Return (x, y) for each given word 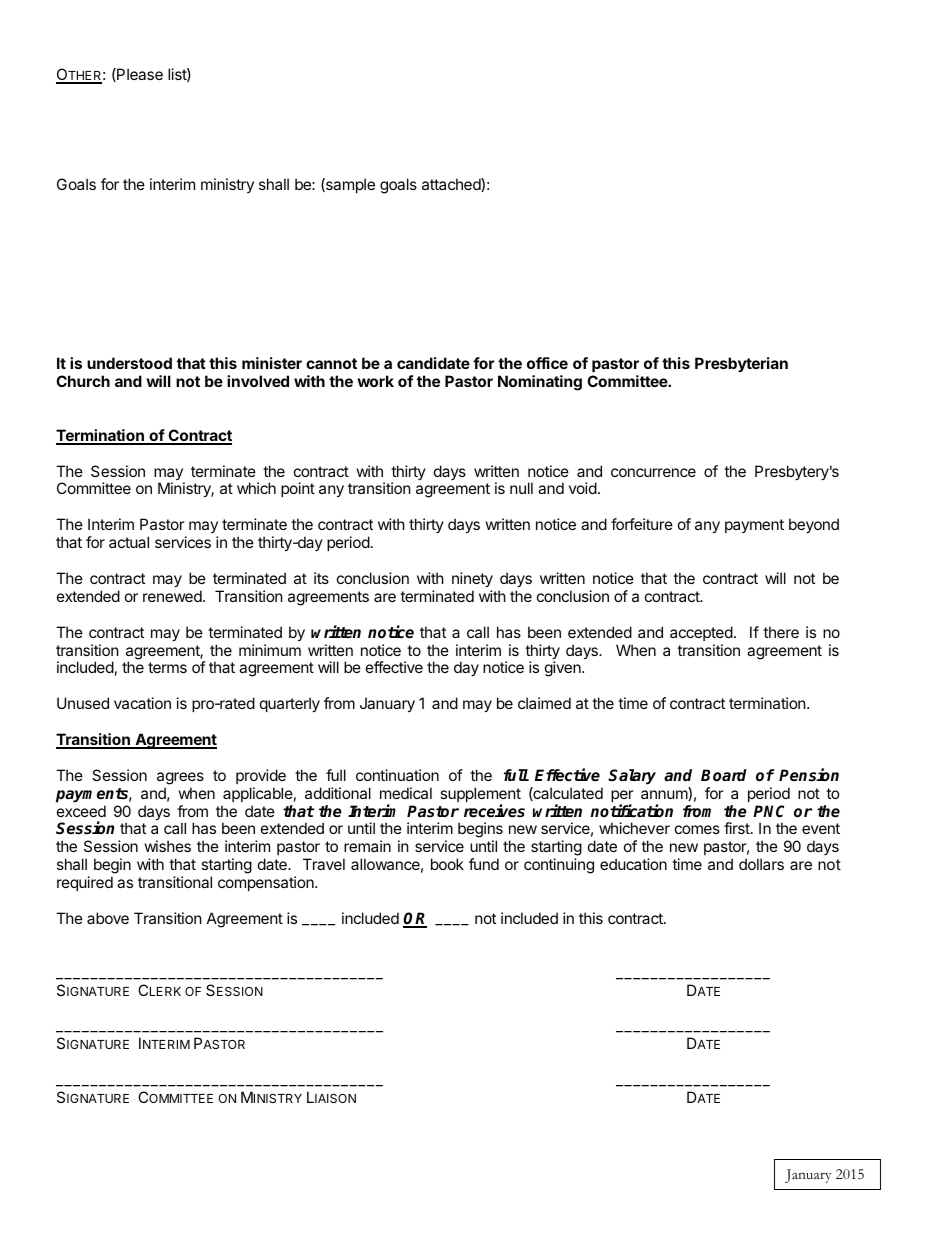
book (447, 864)
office (547, 363)
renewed (173, 596)
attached (452, 185)
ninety (472, 579)
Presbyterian (741, 364)
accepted (701, 633)
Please (139, 75)
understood (129, 363)
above (108, 918)
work (375, 381)
